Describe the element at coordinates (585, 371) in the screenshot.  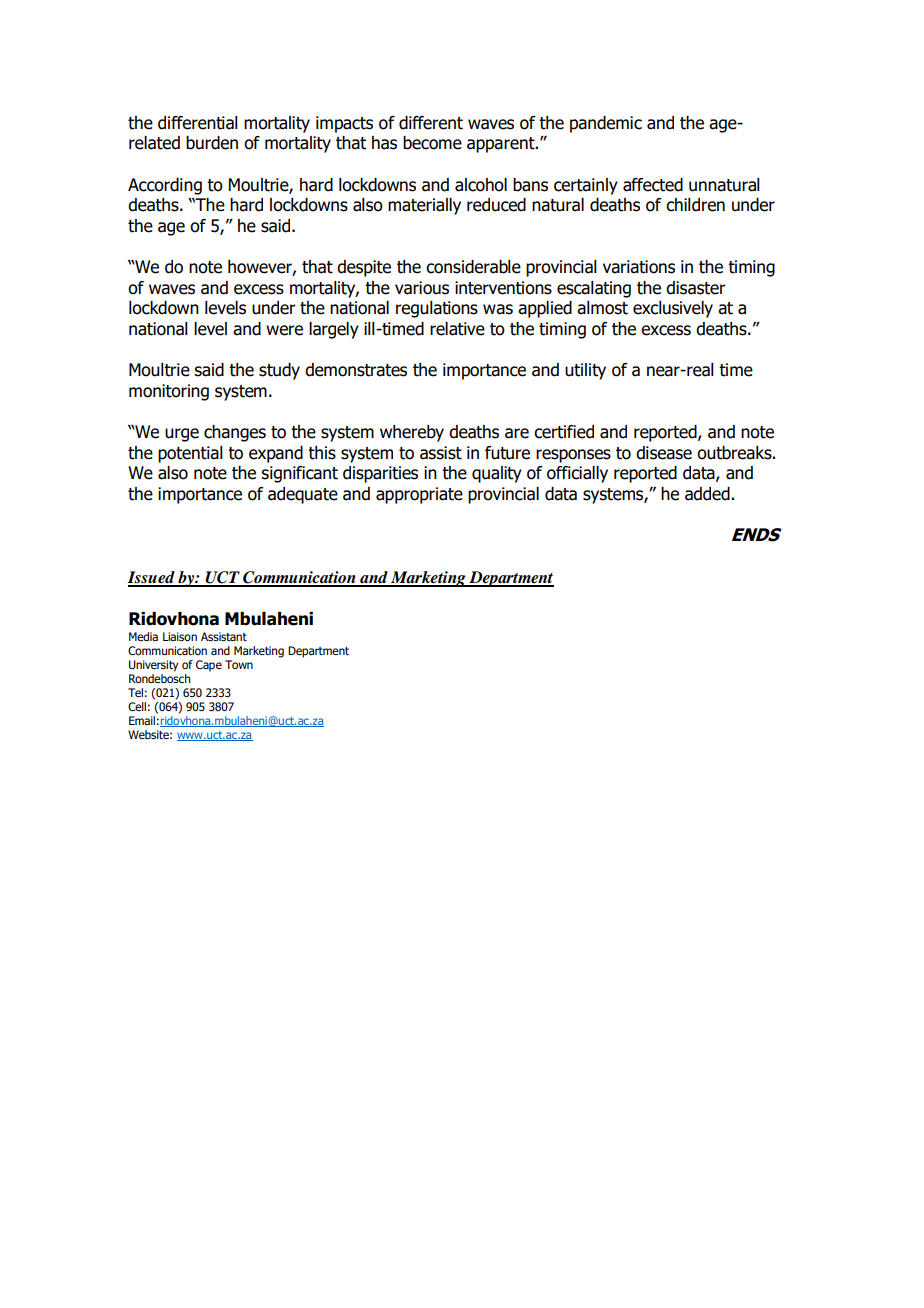
I see `utility` at that location.
